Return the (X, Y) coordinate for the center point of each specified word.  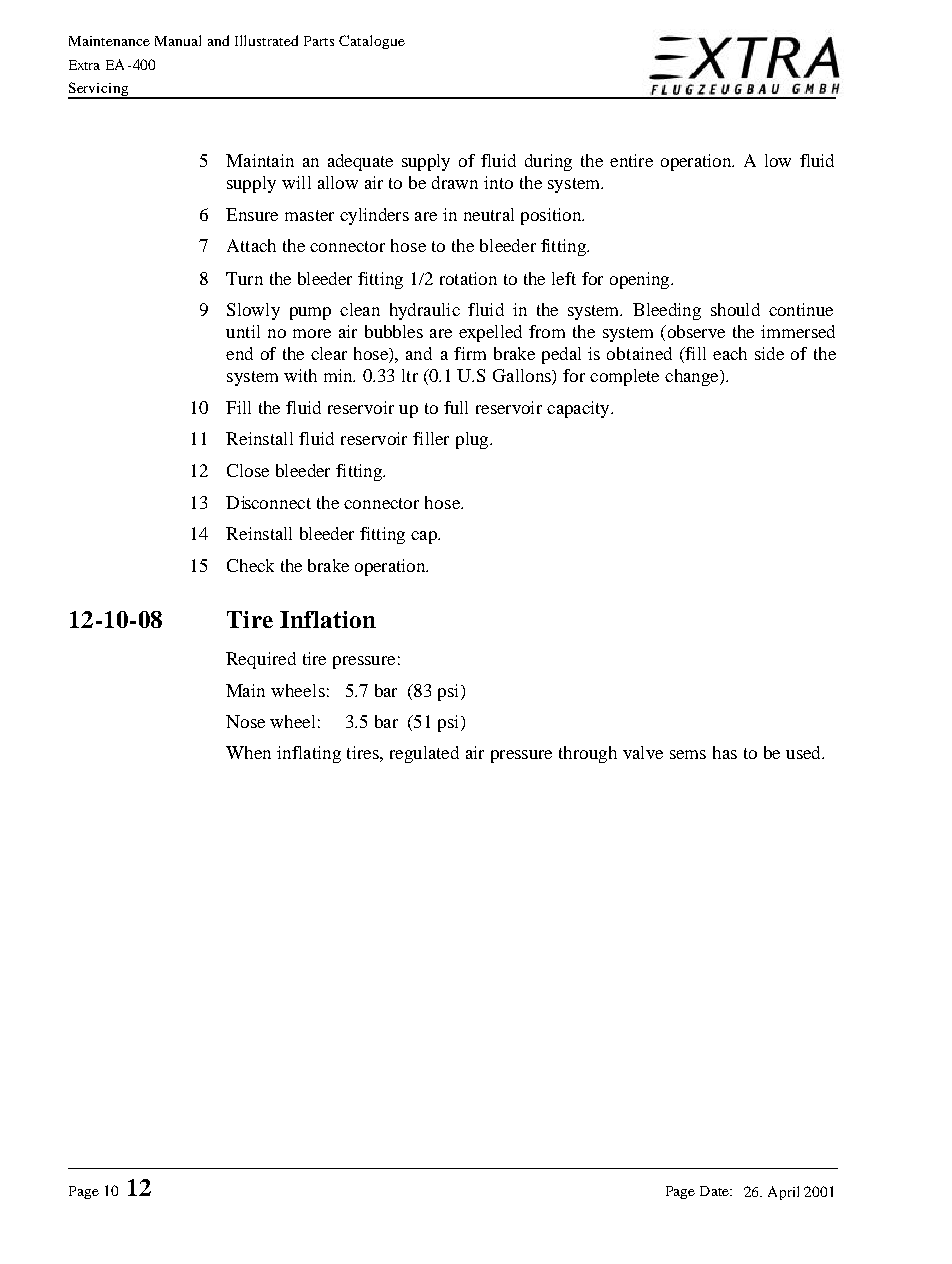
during (548, 162)
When (248, 752)
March (782, 1192)
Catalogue (372, 42)
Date (715, 1191)
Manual (178, 40)
